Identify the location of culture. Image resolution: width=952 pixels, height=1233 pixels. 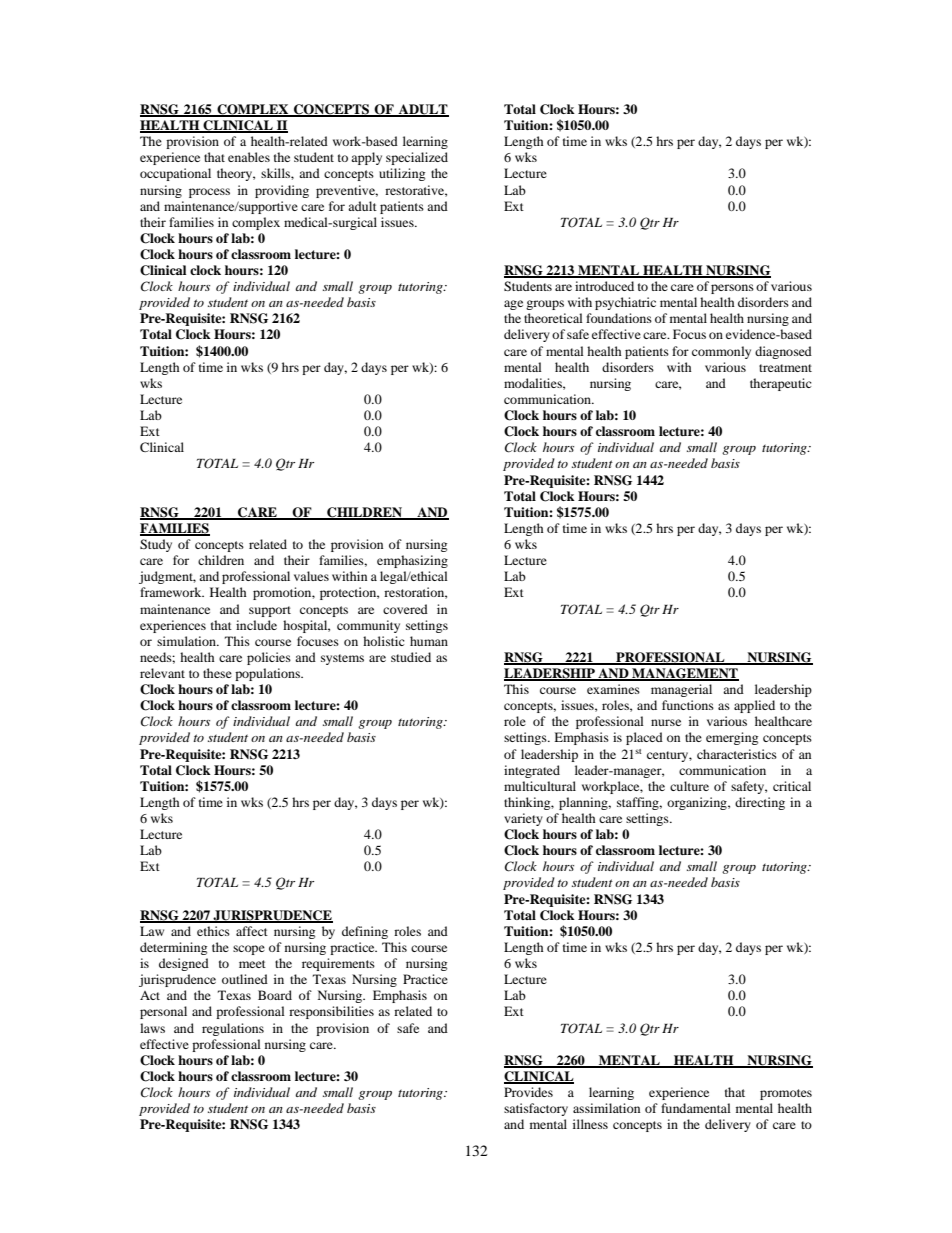
(689, 786).
